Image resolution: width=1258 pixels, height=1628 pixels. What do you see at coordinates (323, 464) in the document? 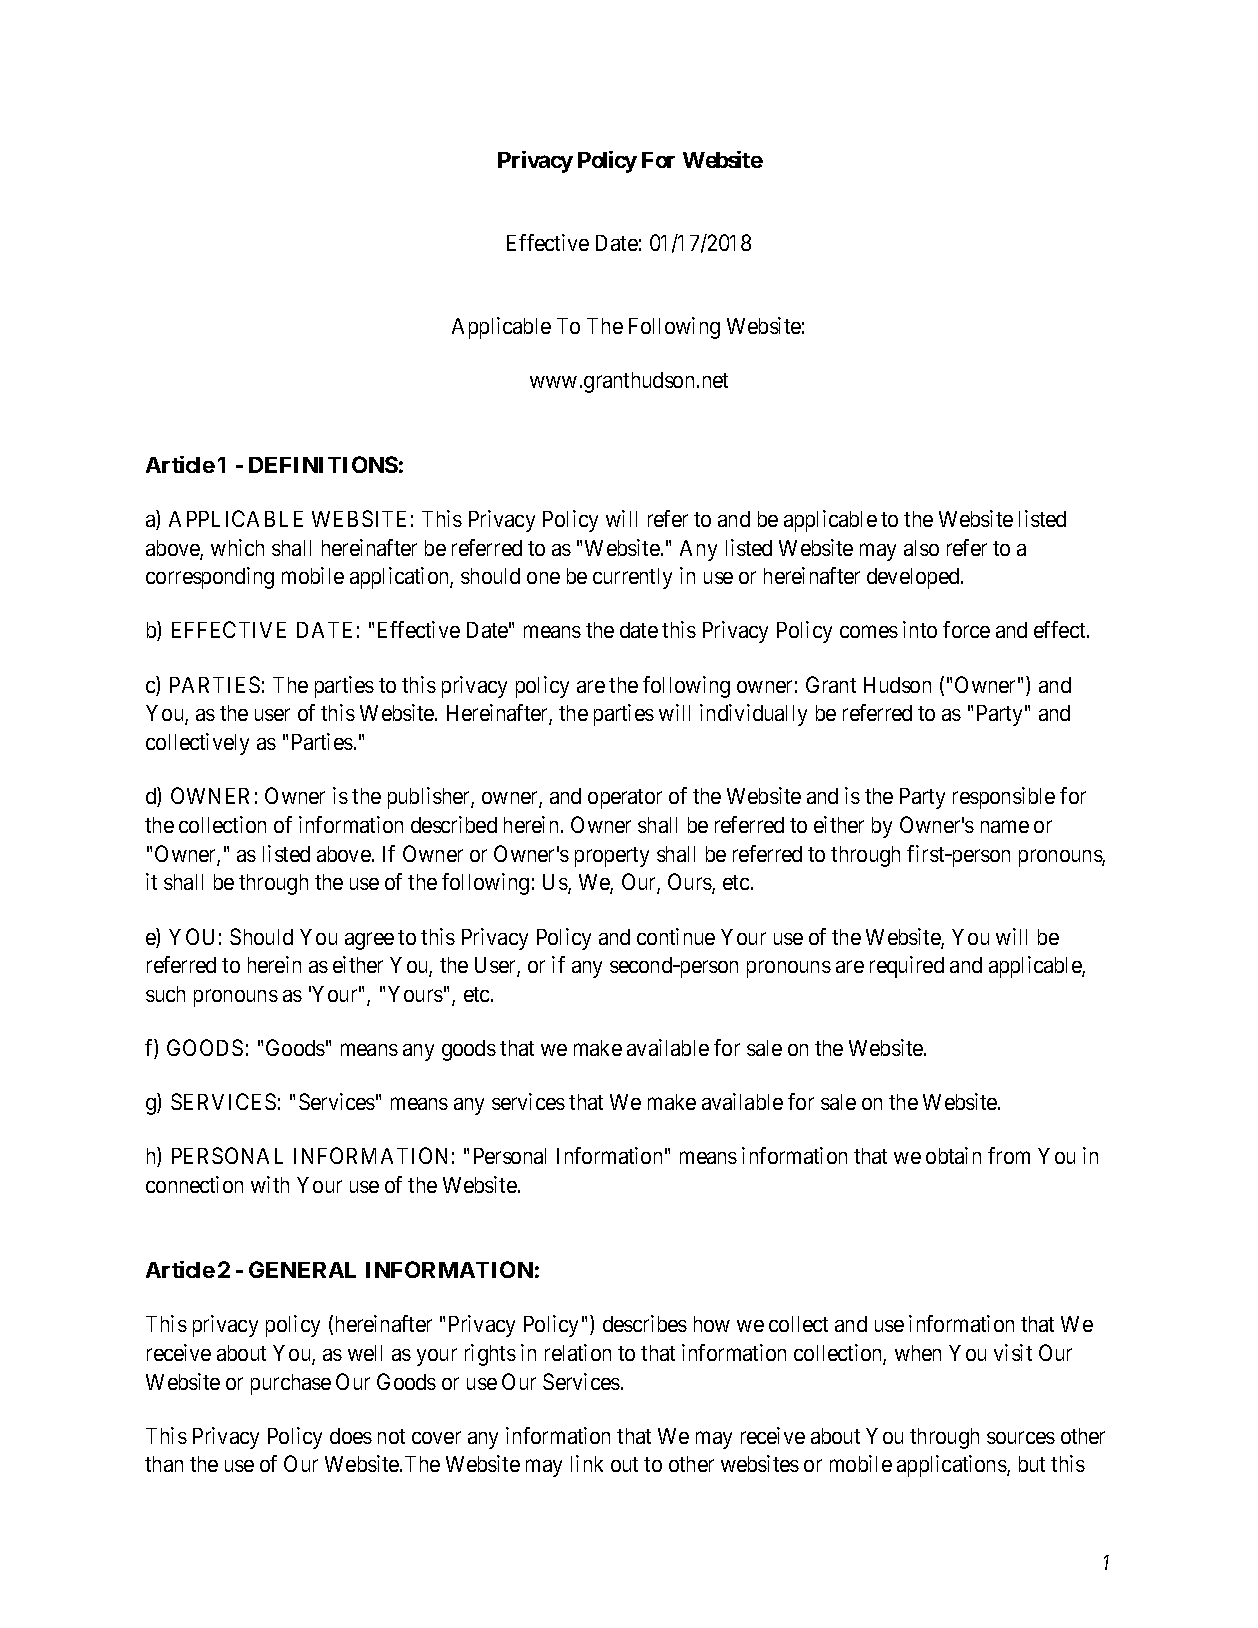
I see `DEFINITIONS` at bounding box center [323, 464].
